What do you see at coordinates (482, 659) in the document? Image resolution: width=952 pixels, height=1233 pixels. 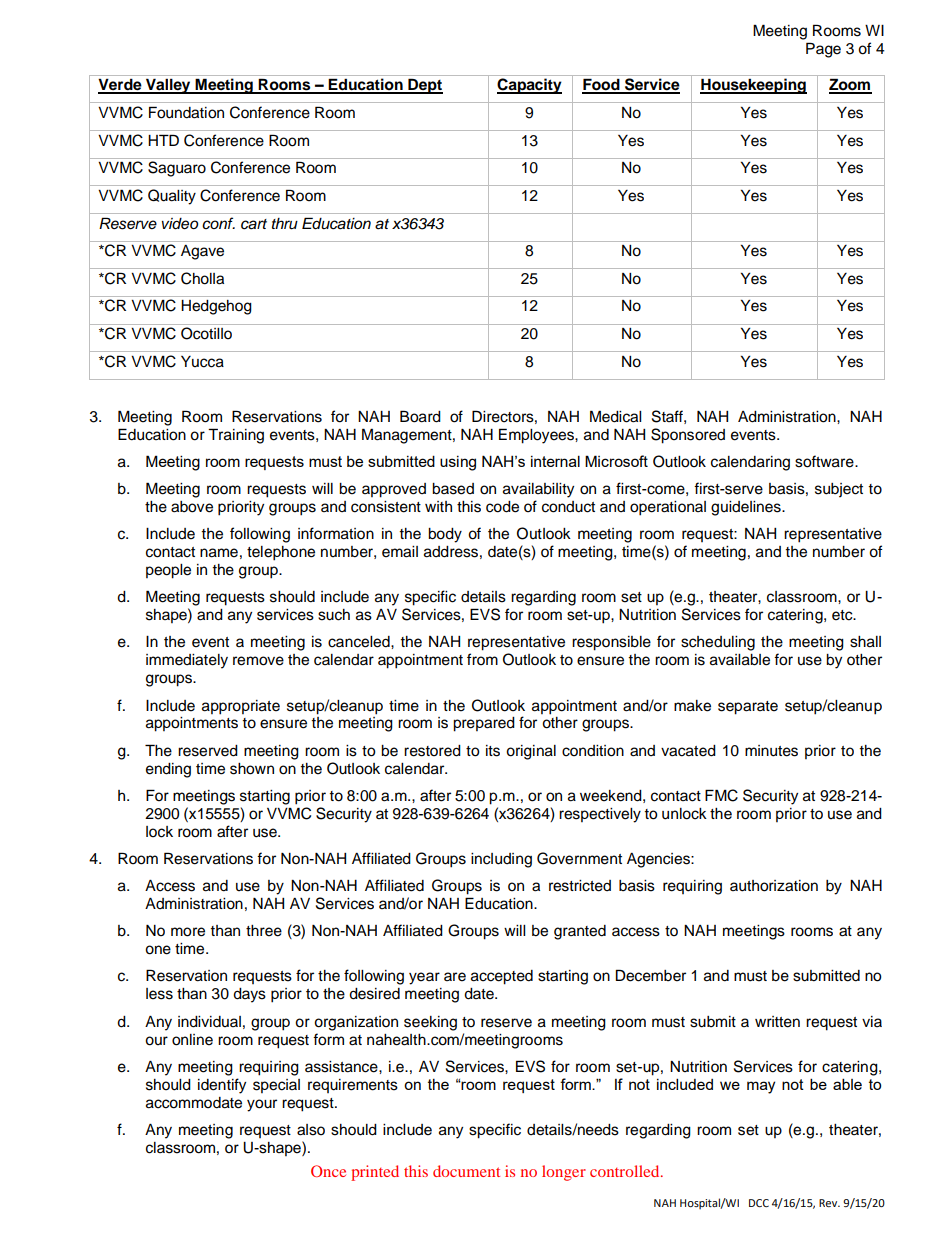 I see `from` at bounding box center [482, 659].
